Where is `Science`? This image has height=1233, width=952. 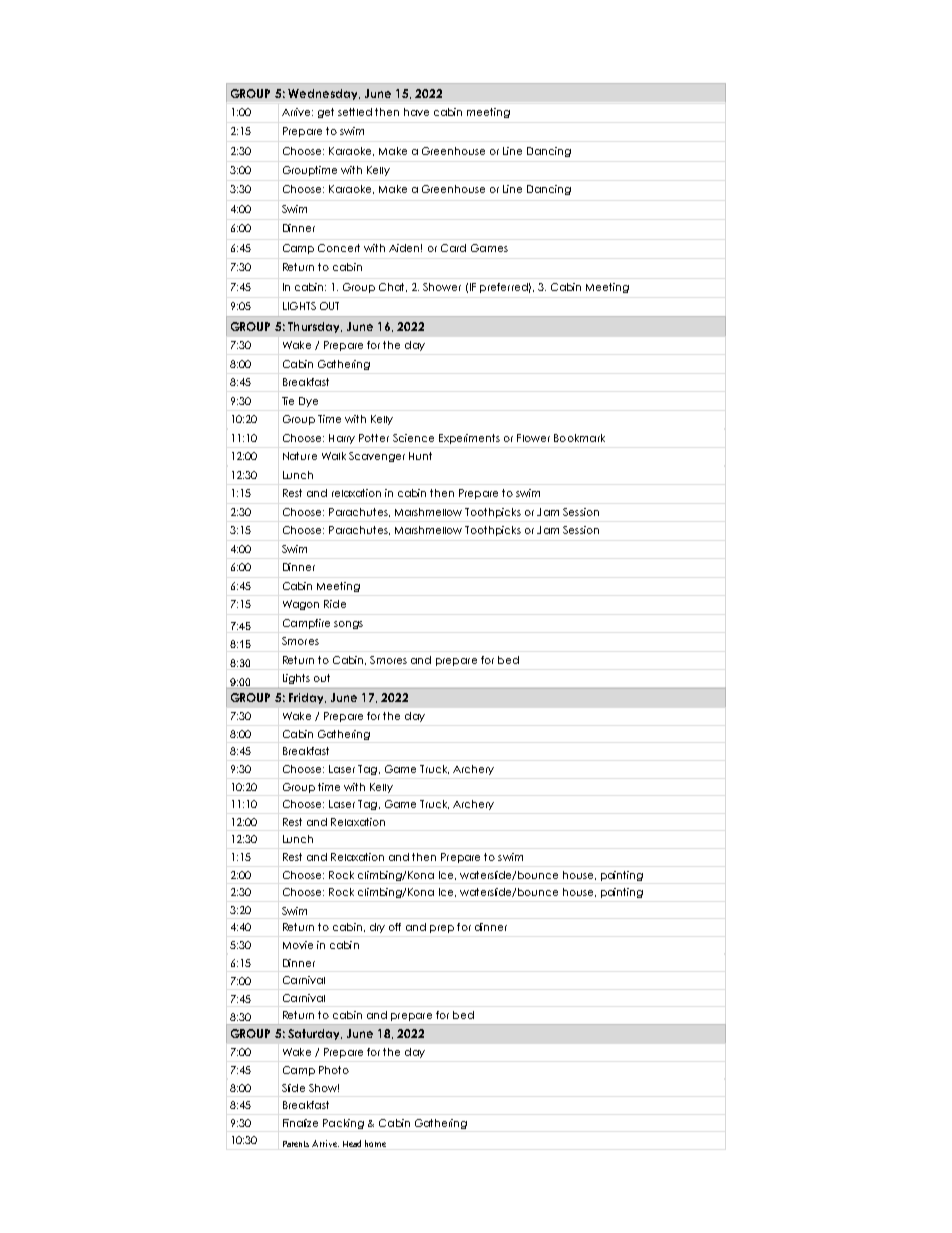 Science is located at coordinates (413, 438).
